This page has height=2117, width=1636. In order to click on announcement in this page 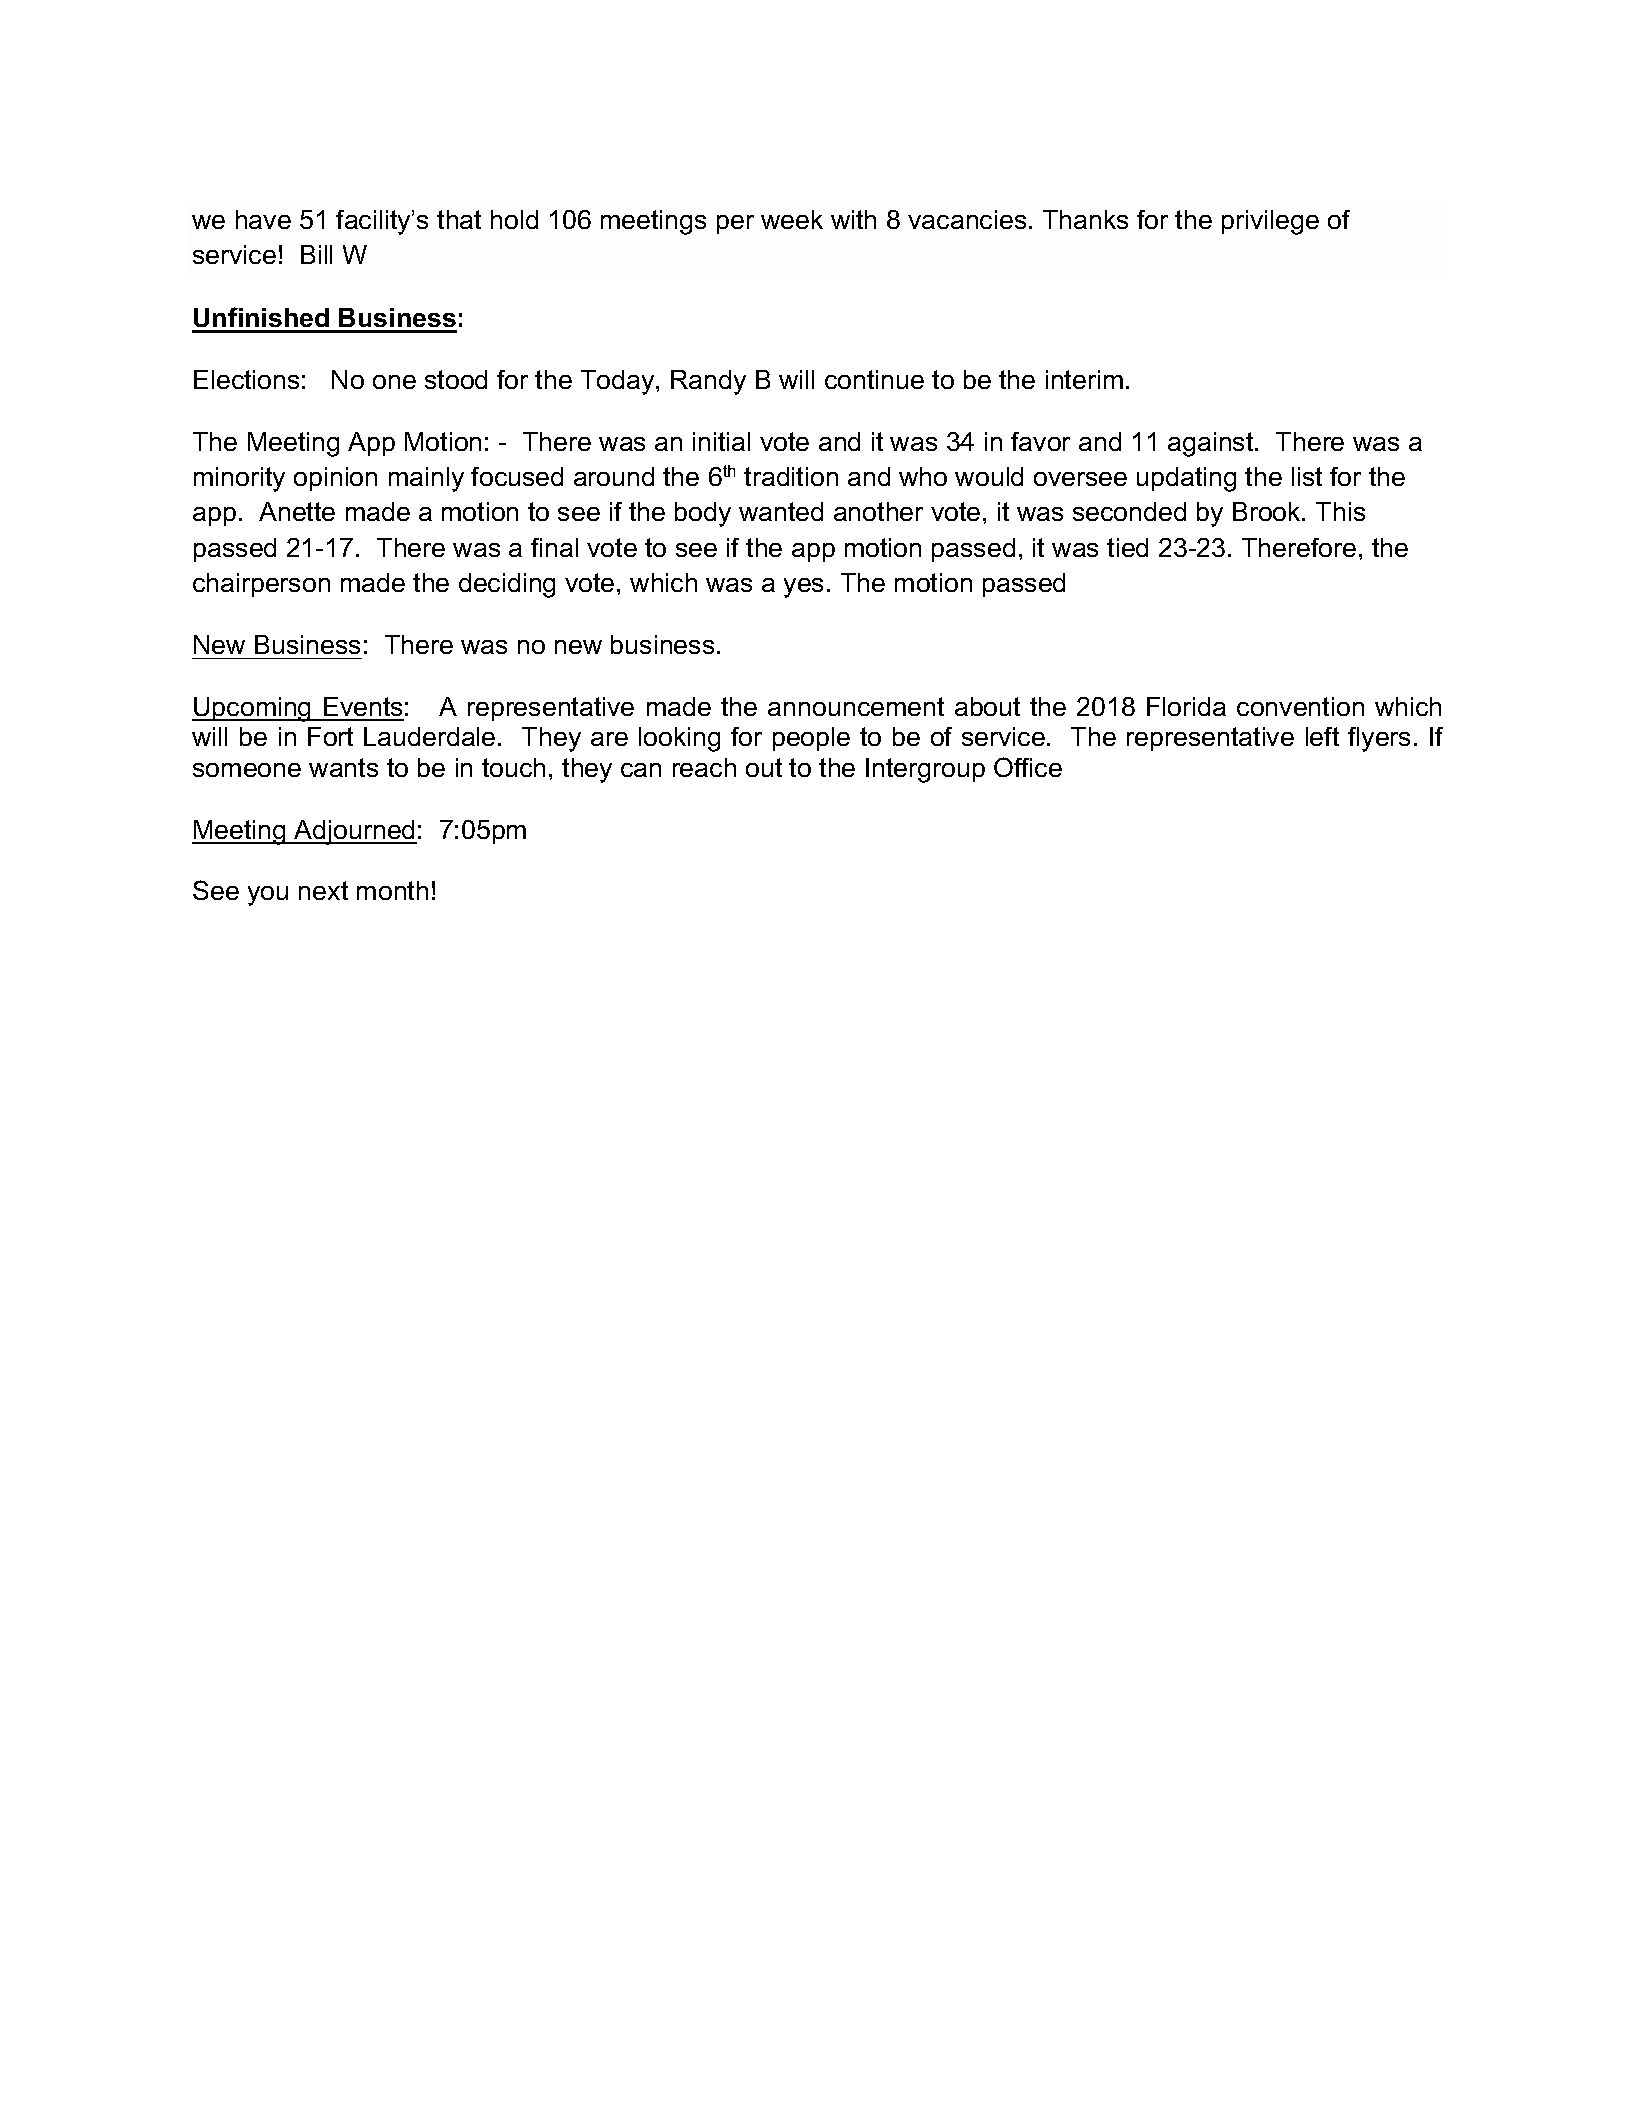, I will do `click(856, 706)`.
